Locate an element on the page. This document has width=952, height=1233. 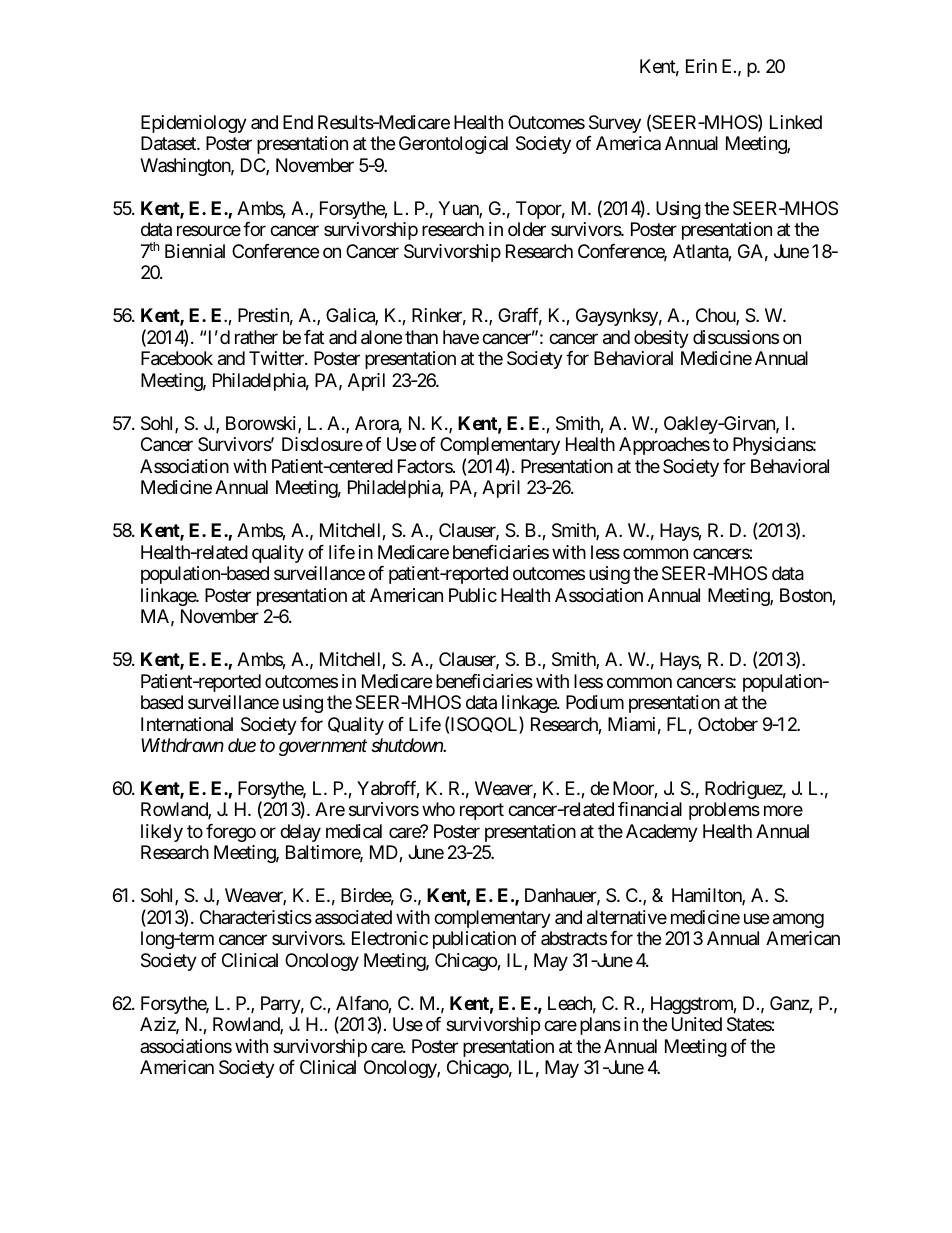
older is located at coordinates (527, 229).
